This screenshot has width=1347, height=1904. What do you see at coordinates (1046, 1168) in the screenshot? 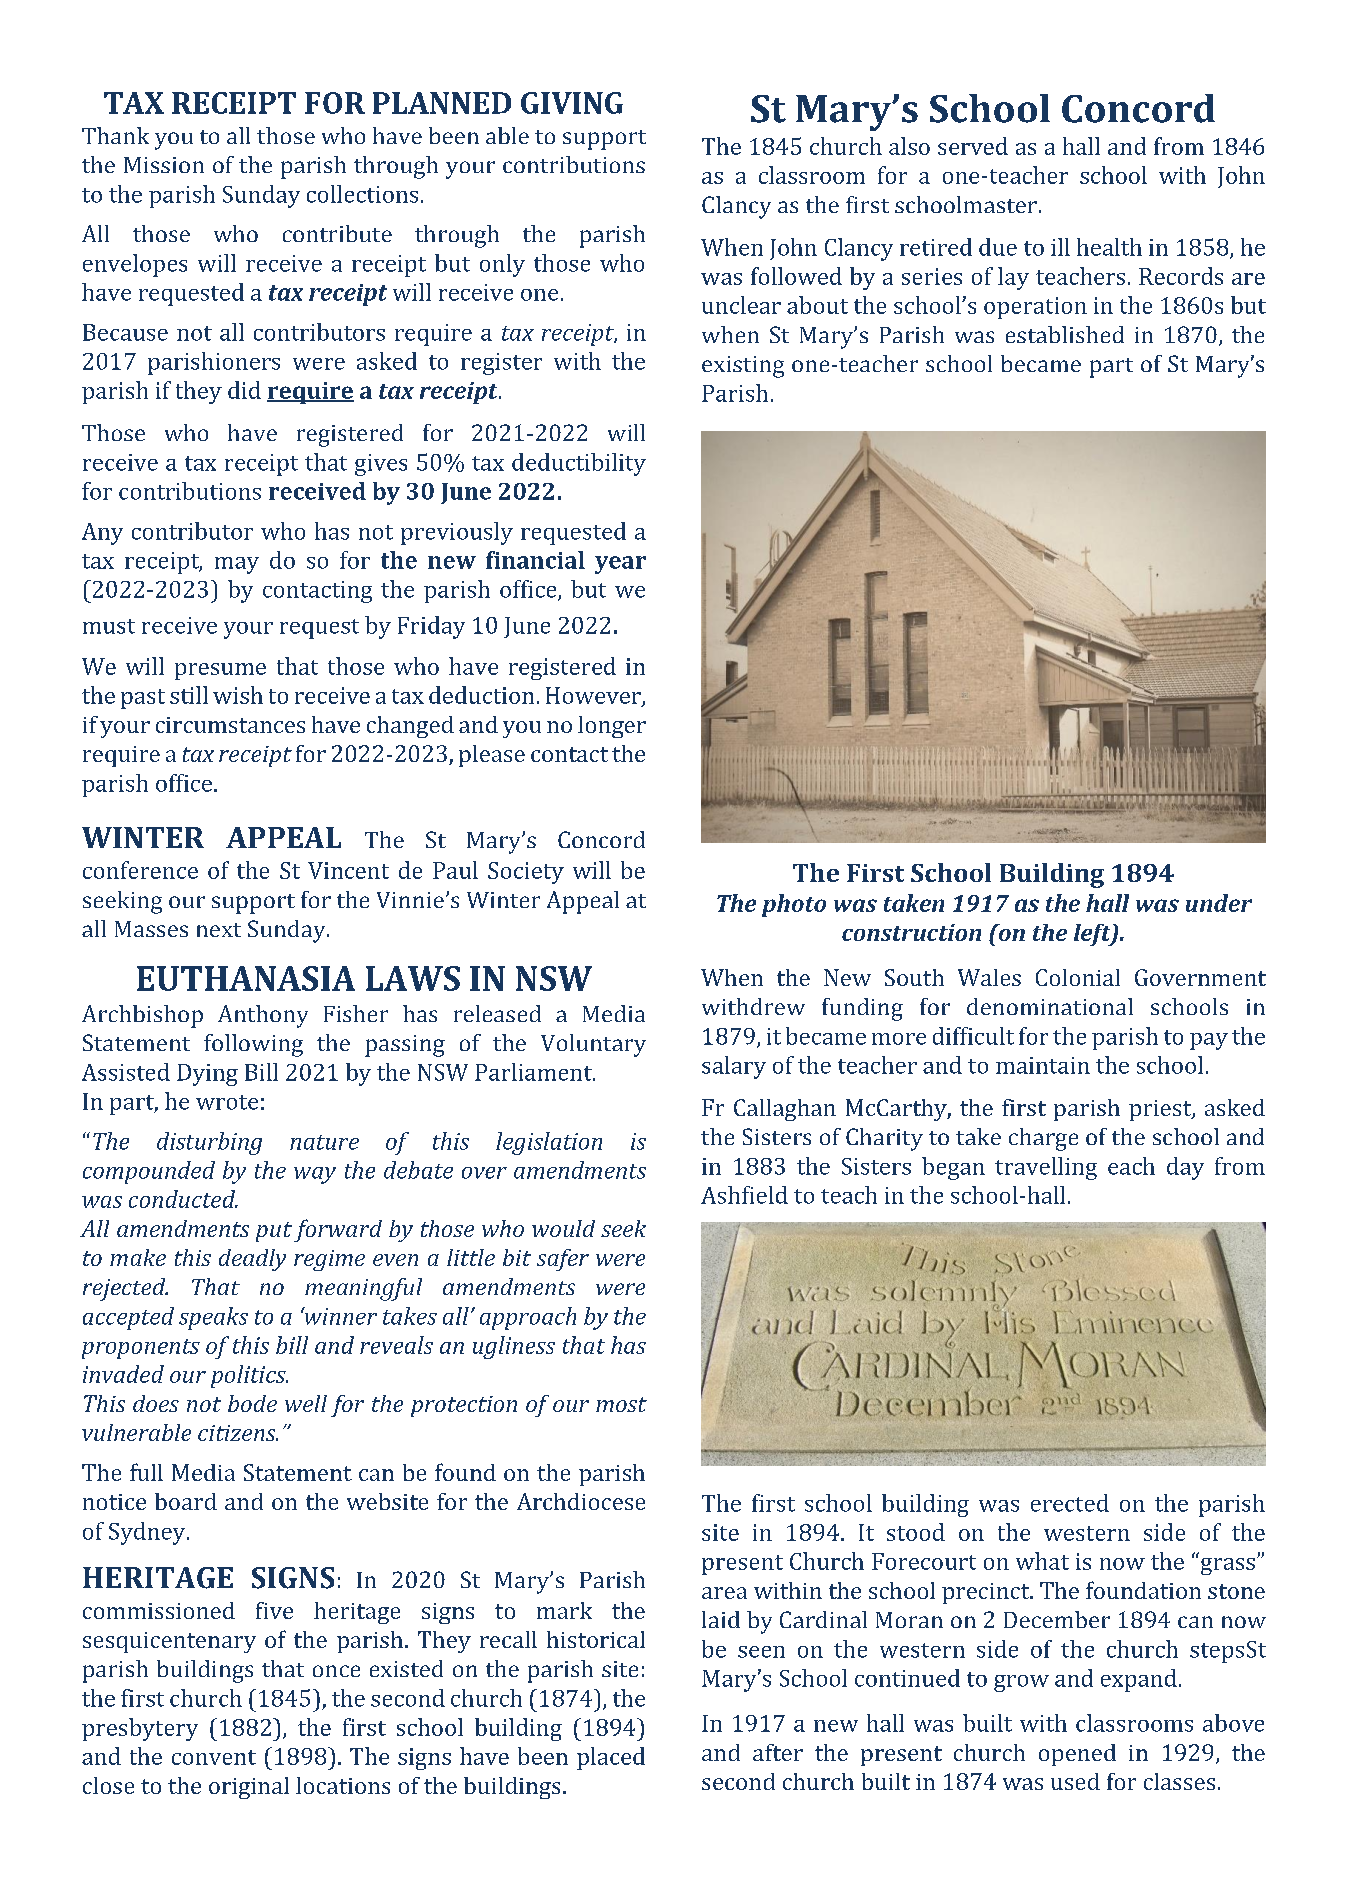
I see `travelling` at bounding box center [1046, 1168].
